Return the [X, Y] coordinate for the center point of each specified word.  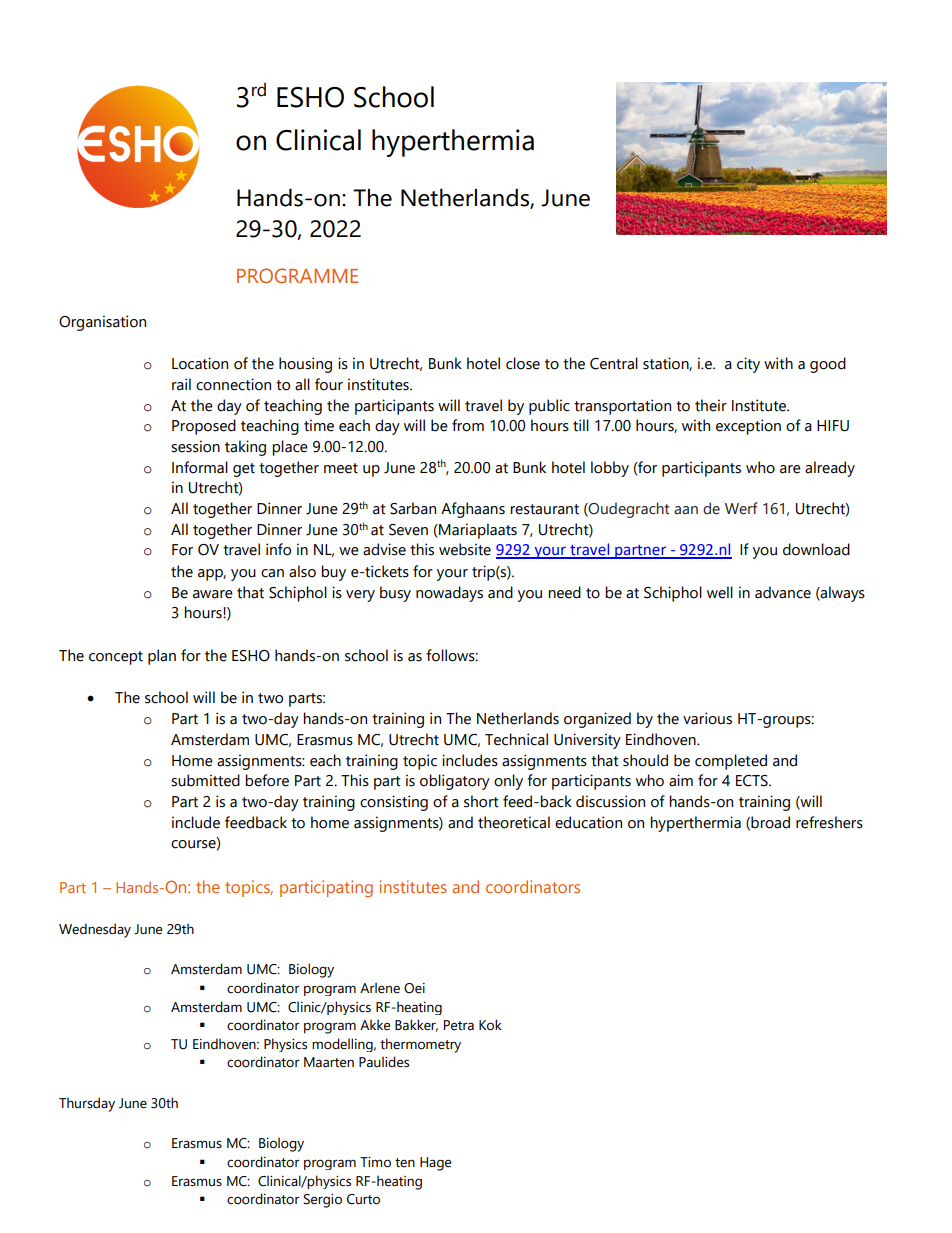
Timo [375, 1162]
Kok [490, 1025]
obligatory [455, 782]
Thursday [87, 1104]
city [748, 365]
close [523, 363]
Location [200, 363]
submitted [205, 780]
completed [731, 762]
